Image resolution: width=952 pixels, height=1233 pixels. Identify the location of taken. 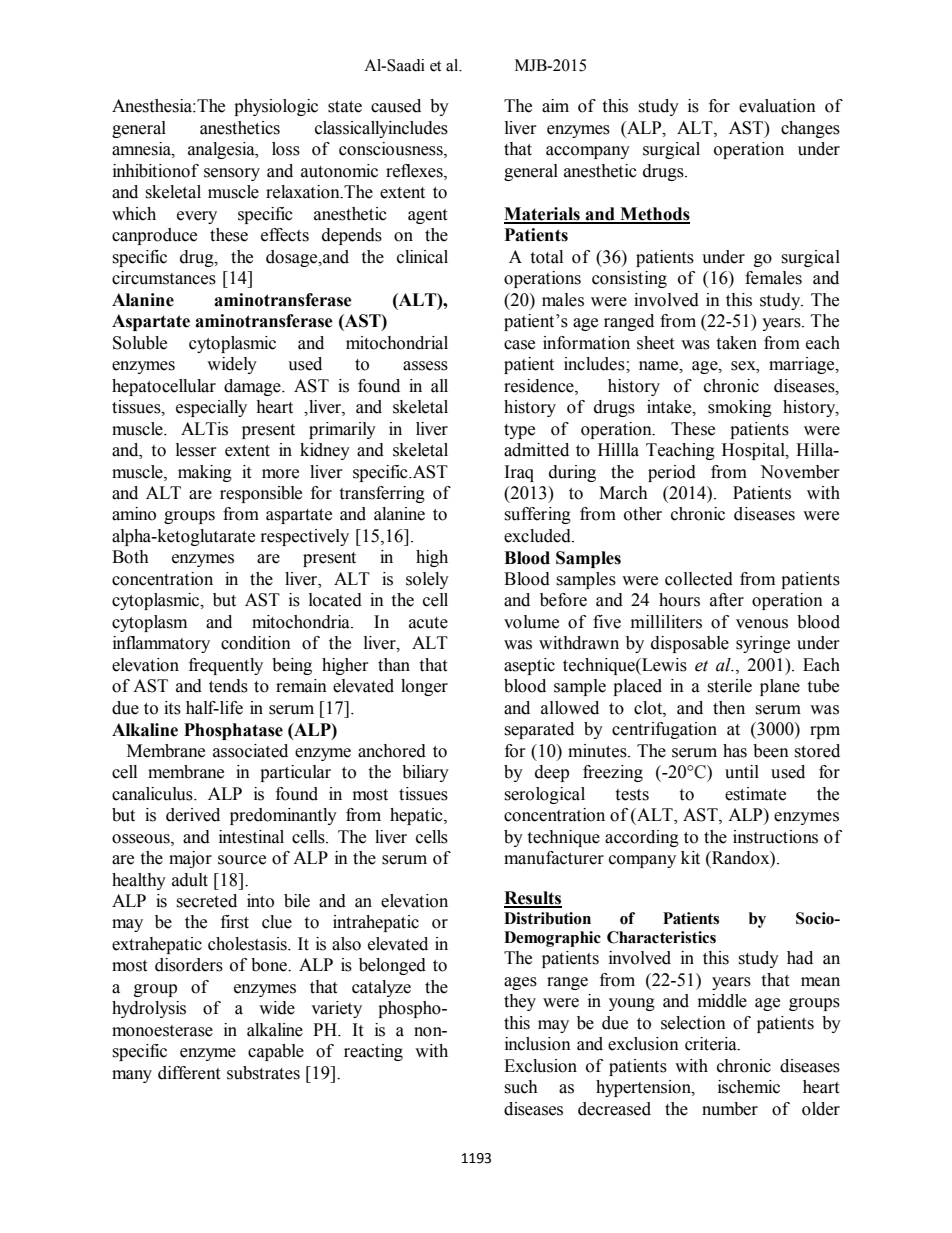
(736, 343).
